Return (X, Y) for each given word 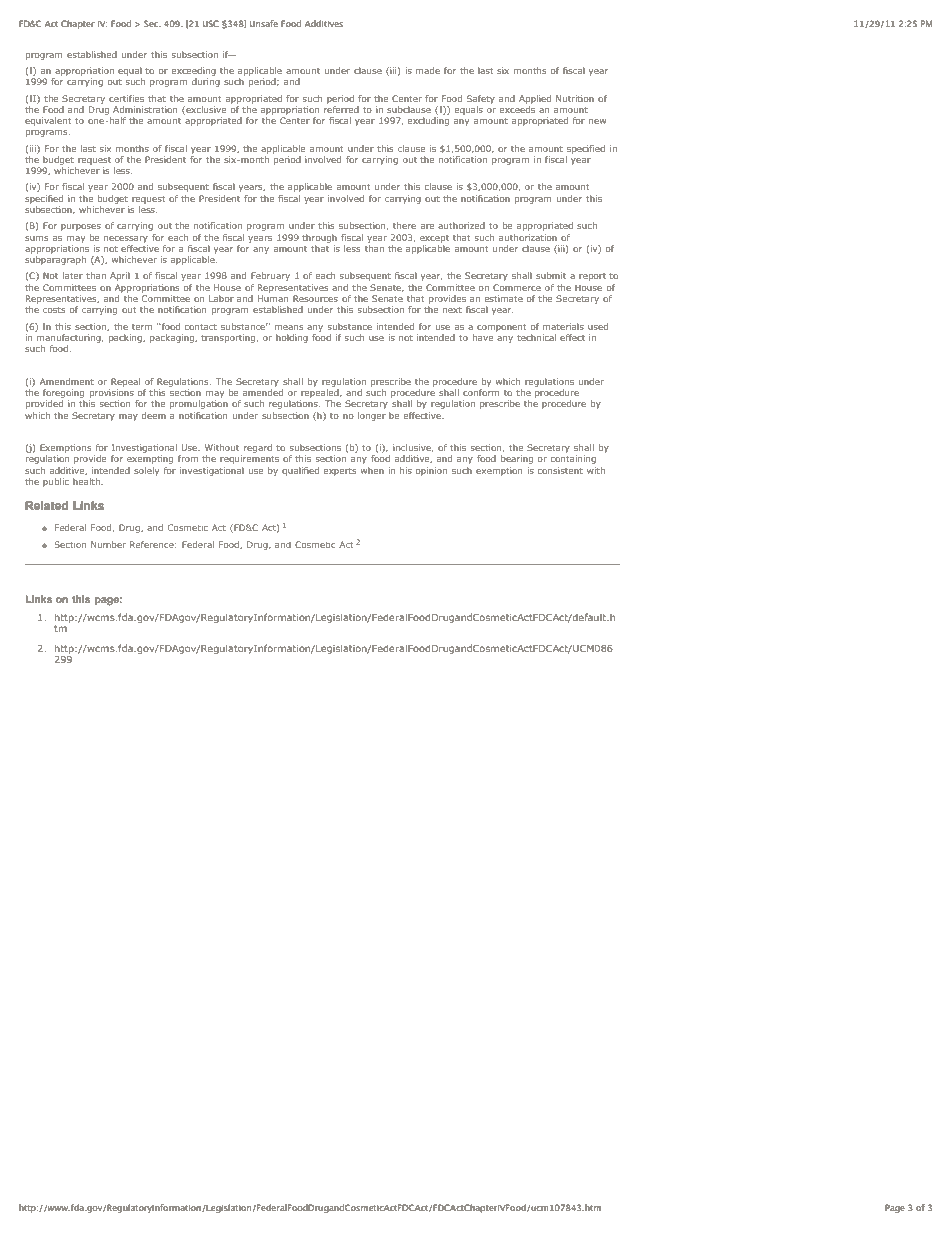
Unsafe (264, 23)
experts (340, 472)
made (428, 70)
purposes (81, 227)
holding (292, 338)
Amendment (67, 381)
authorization (528, 237)
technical (536, 337)
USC (211, 23)
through (319, 238)
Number (108, 544)
